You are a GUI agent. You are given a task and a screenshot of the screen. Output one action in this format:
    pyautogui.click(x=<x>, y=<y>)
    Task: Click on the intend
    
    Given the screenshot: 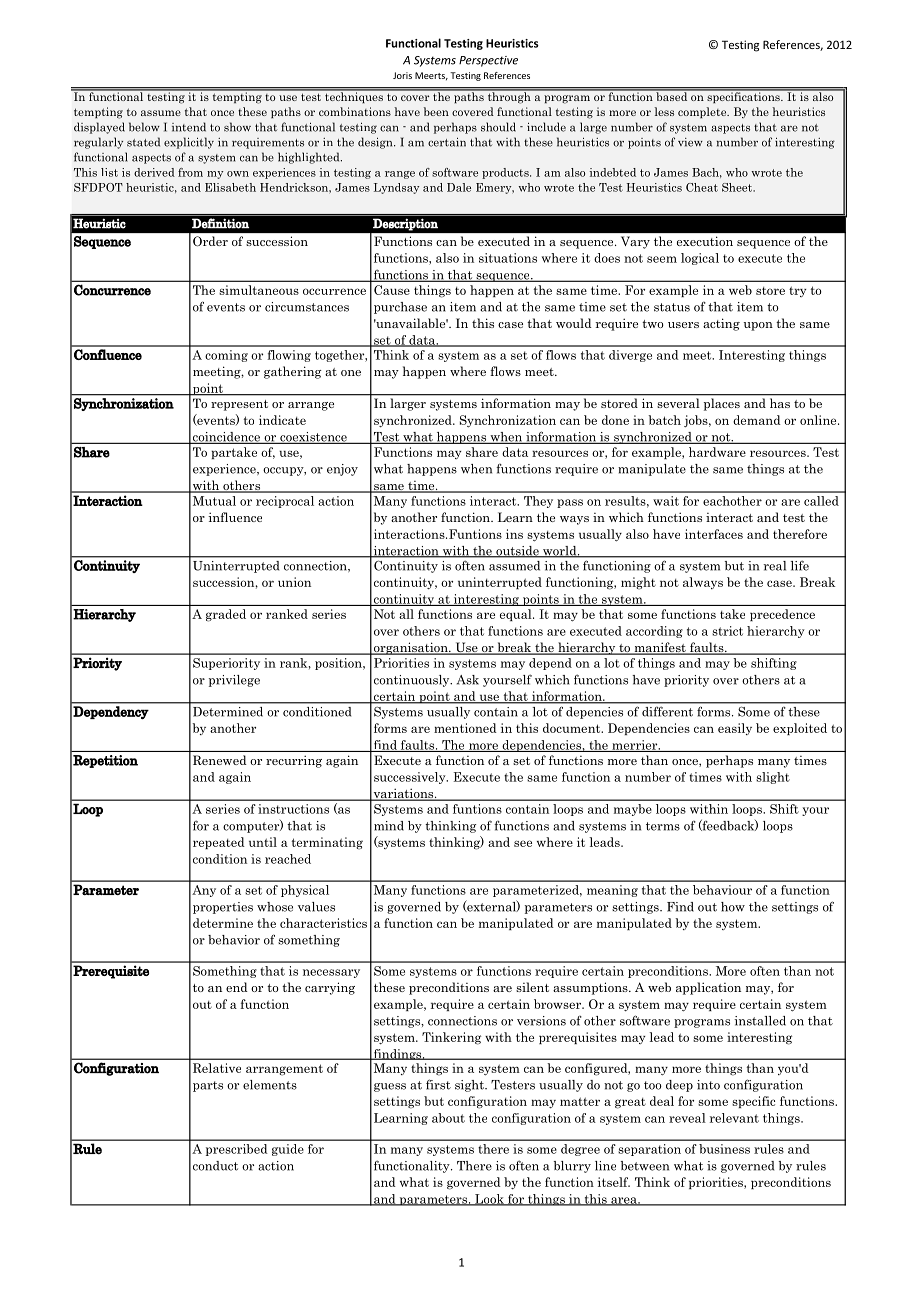 What is the action you would take?
    pyautogui.click(x=189, y=127)
